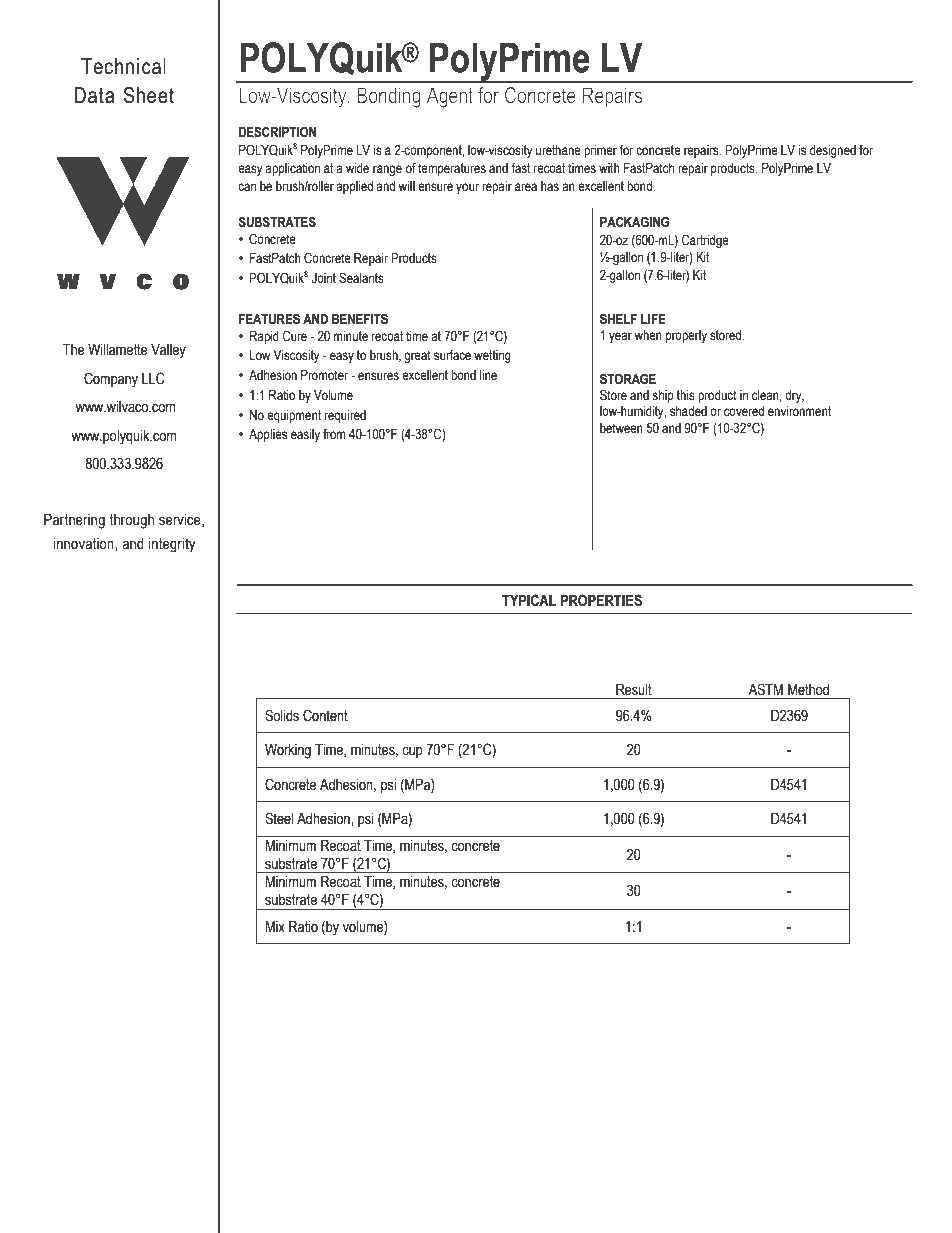 The height and width of the page is (1233, 952). Describe the element at coordinates (529, 600) in the page. I see `TYPICAL` at that location.
